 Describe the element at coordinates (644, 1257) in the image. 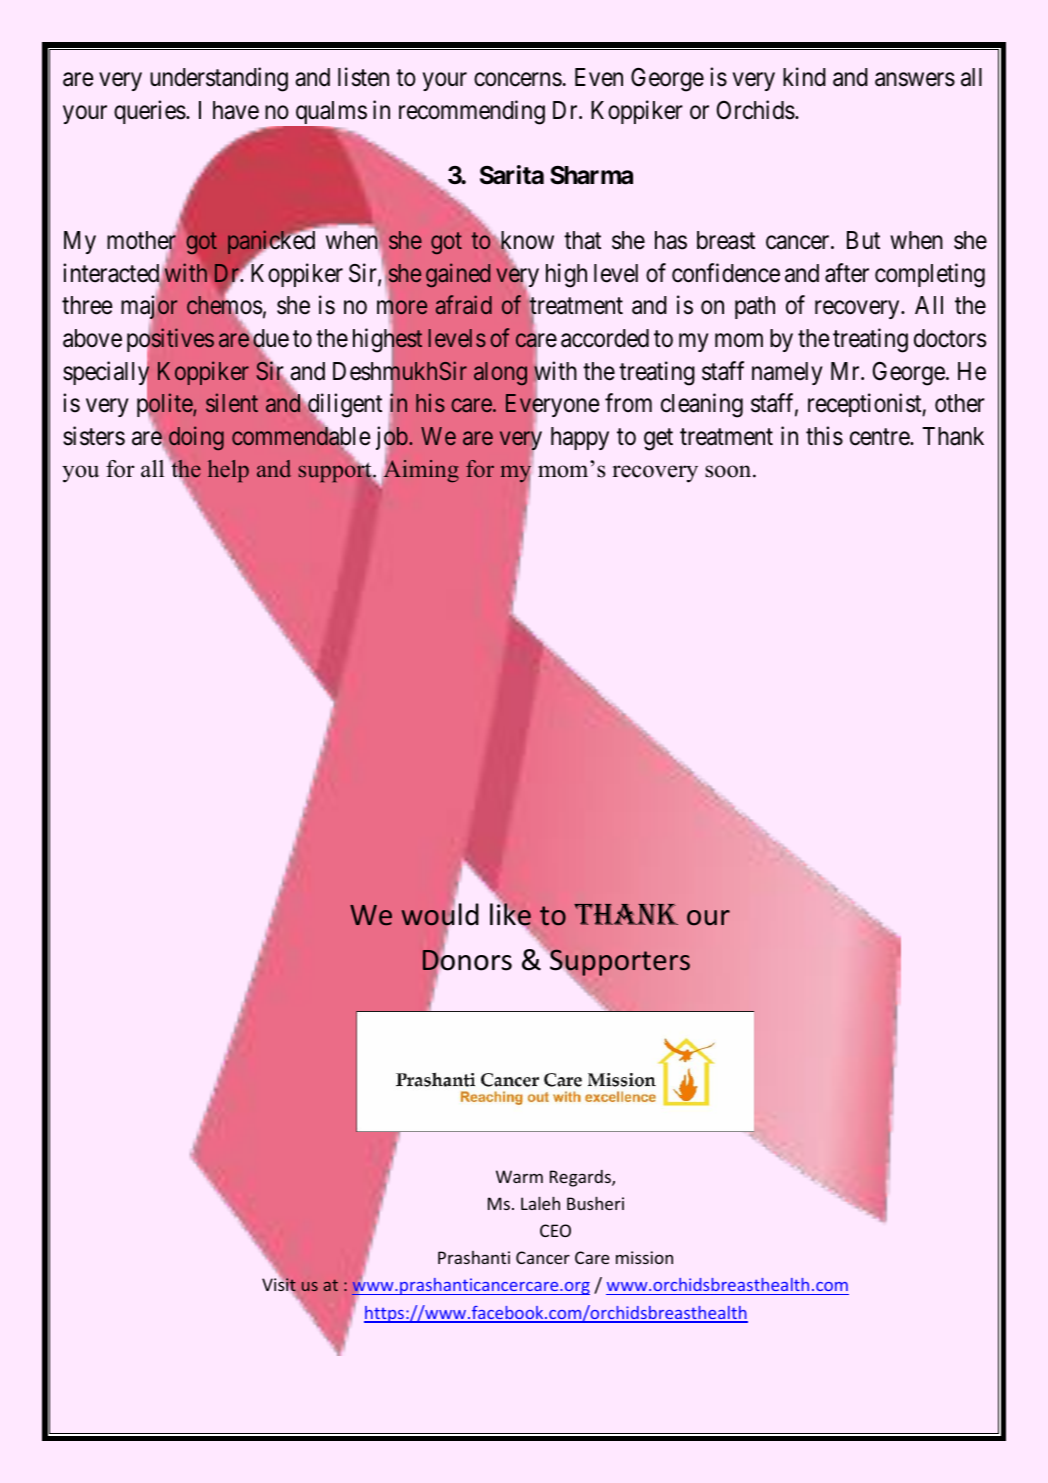

I see `mission` at that location.
